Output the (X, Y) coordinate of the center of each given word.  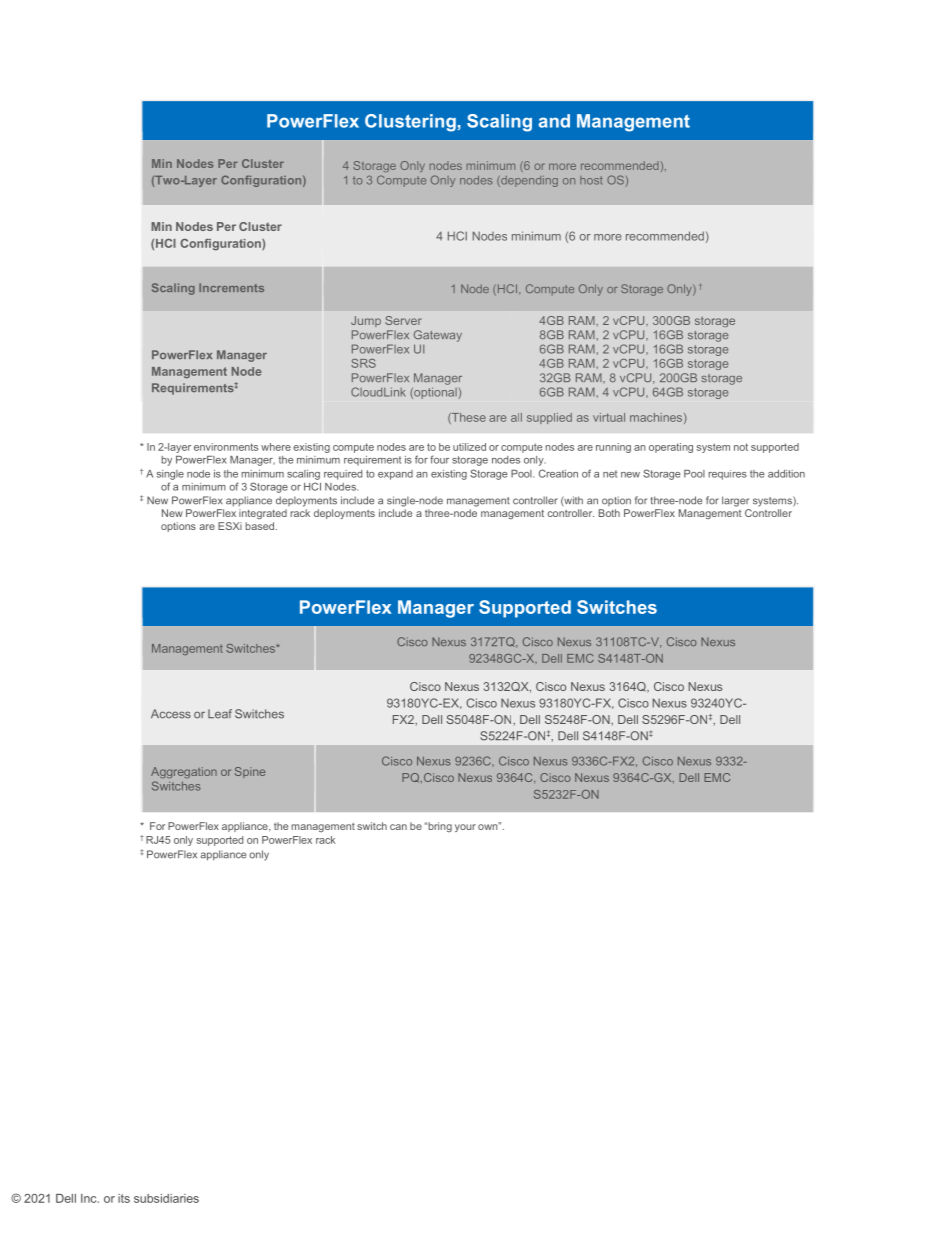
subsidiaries (166, 1198)
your (465, 828)
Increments (231, 287)
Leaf (220, 714)
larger (735, 501)
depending (528, 181)
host (591, 180)
